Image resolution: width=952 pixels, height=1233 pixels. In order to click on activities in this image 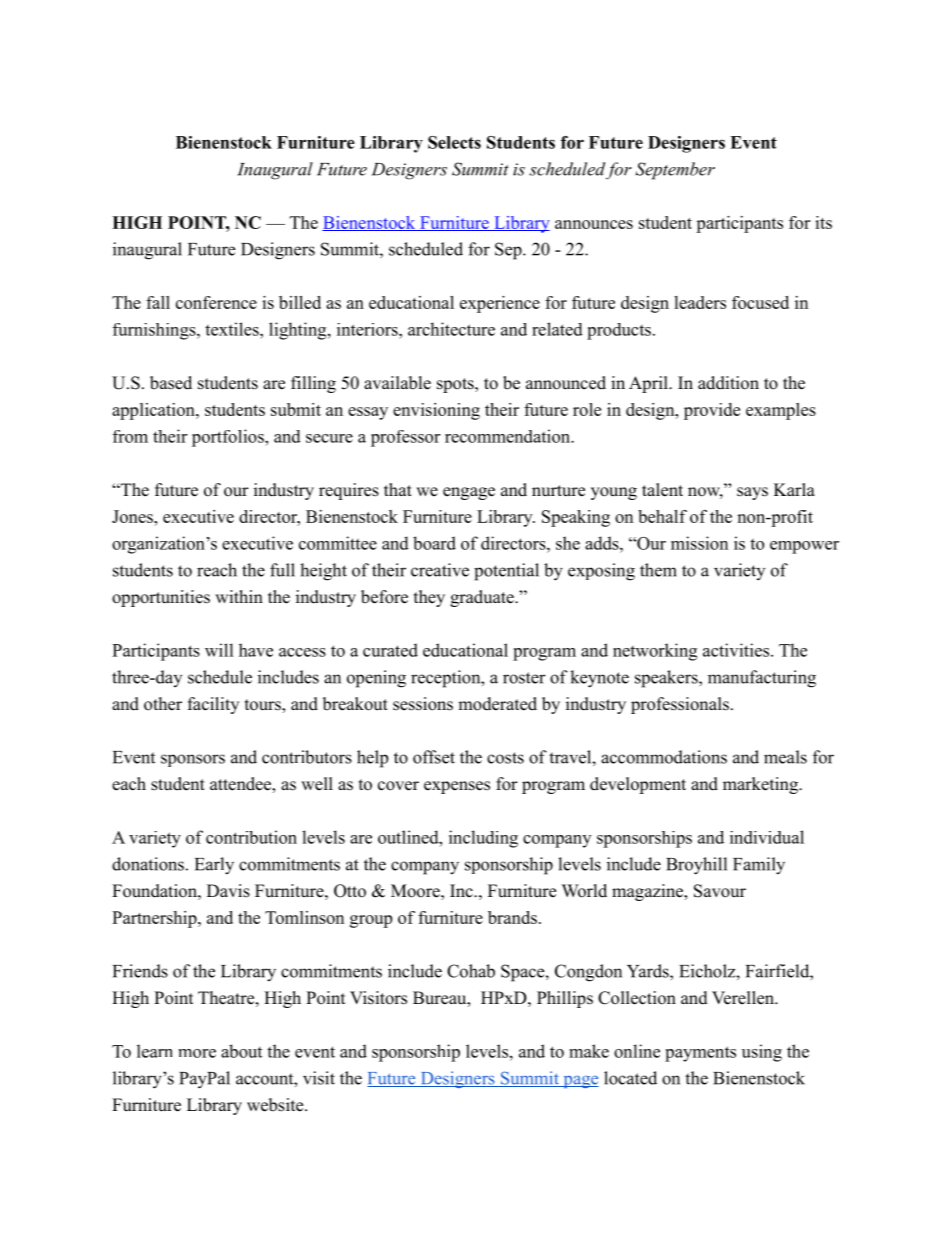, I will do `click(737, 650)`.
